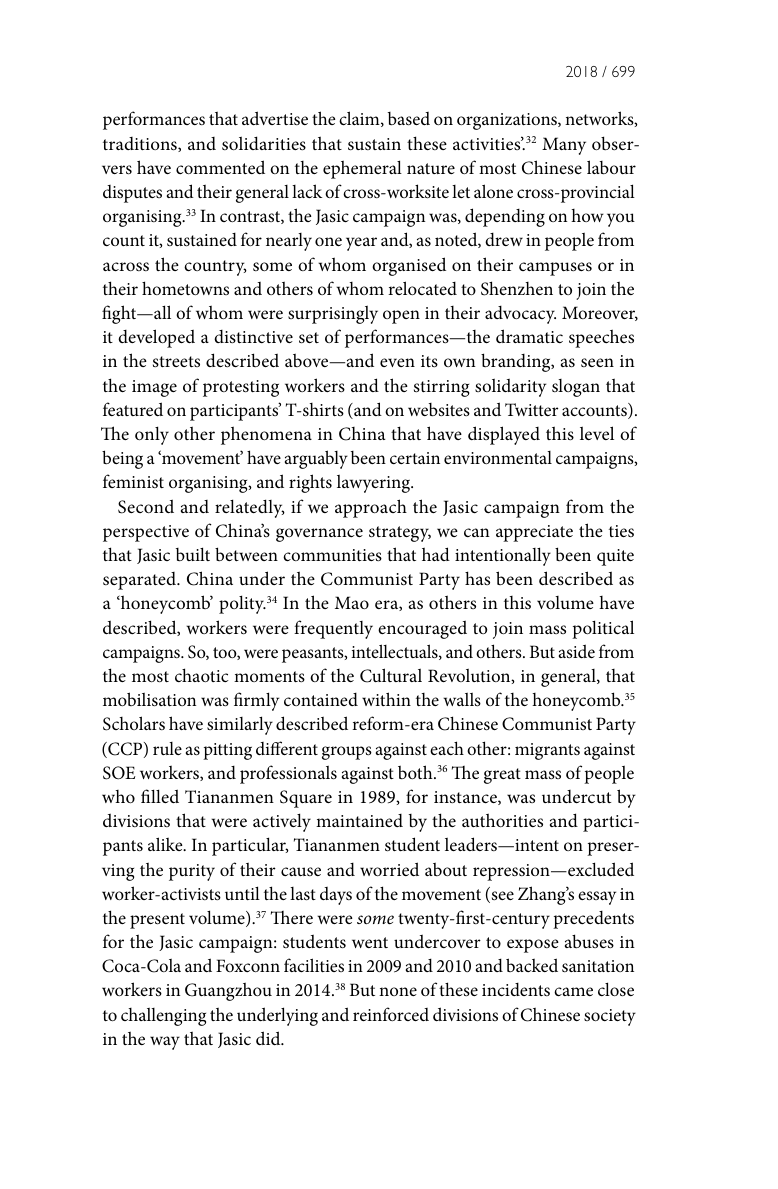 The width and height of the image is (778, 1189). I want to click on within, so click(386, 699).
